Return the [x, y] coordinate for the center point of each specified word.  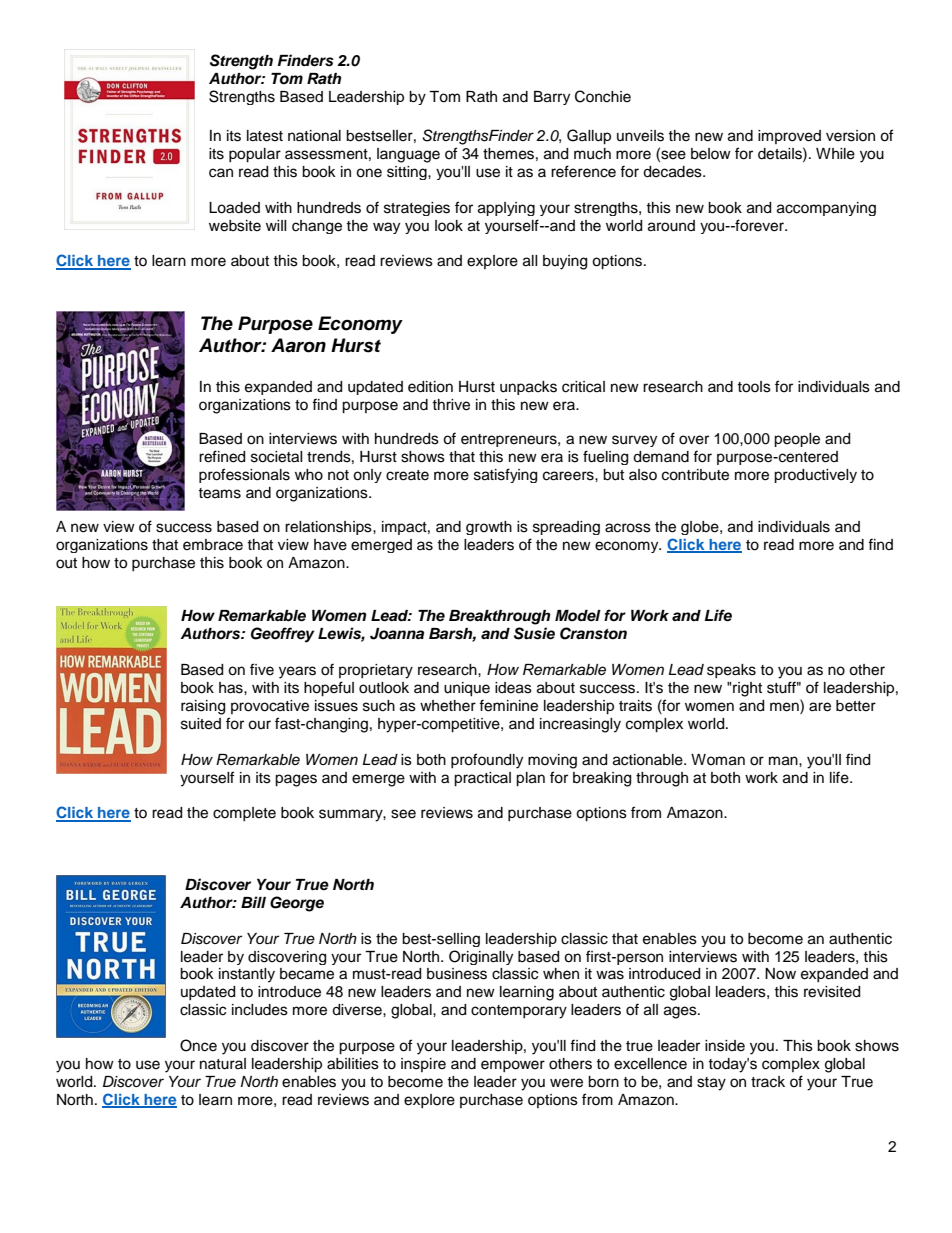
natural [223, 1064]
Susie [534, 633]
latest [265, 136]
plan [530, 779]
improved [789, 137]
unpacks [528, 388]
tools [754, 387]
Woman [718, 760]
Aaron [298, 345]
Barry [552, 98]
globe [701, 528]
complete [244, 814]
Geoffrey [282, 635]
